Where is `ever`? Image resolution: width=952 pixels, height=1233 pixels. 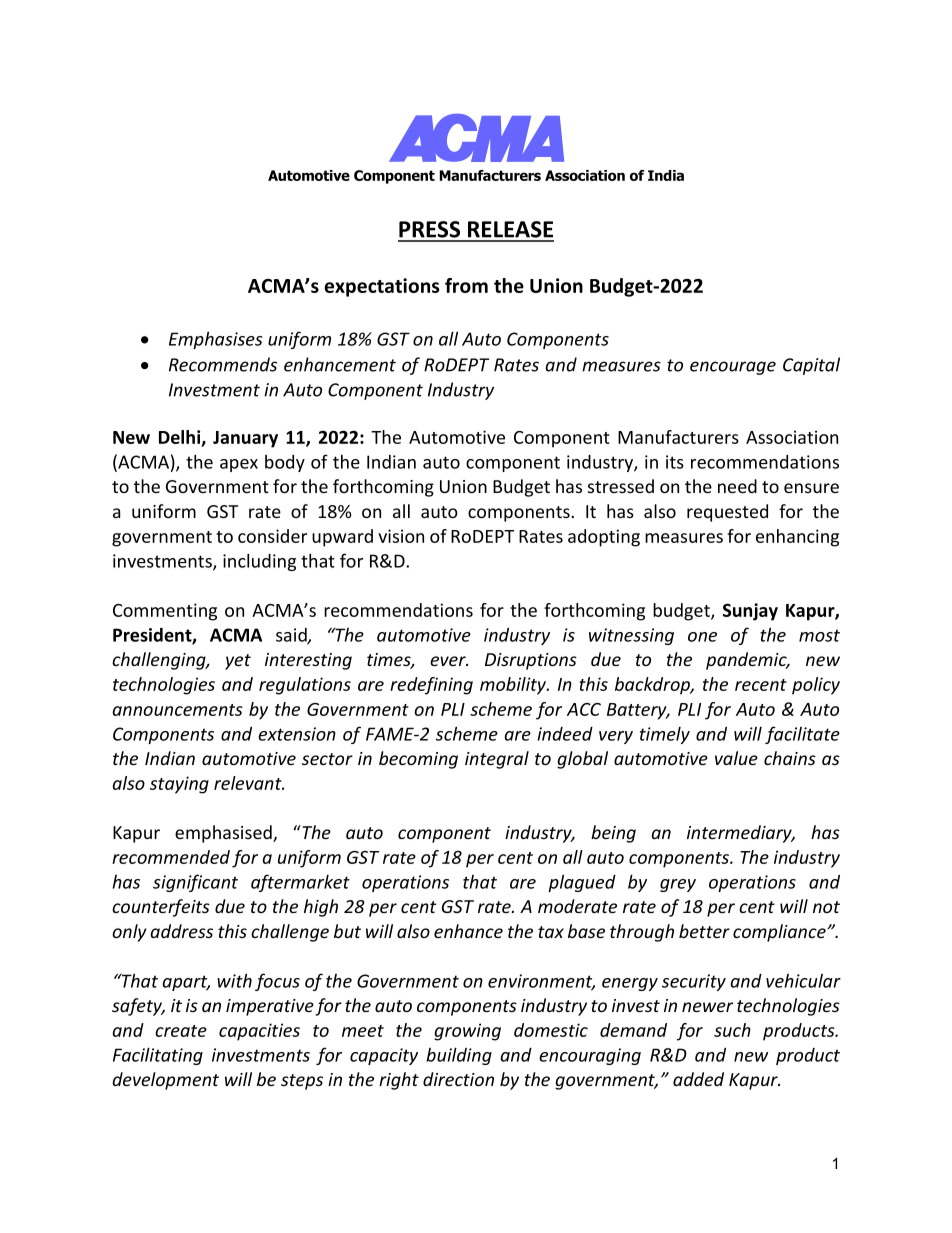 ever is located at coordinates (449, 661).
